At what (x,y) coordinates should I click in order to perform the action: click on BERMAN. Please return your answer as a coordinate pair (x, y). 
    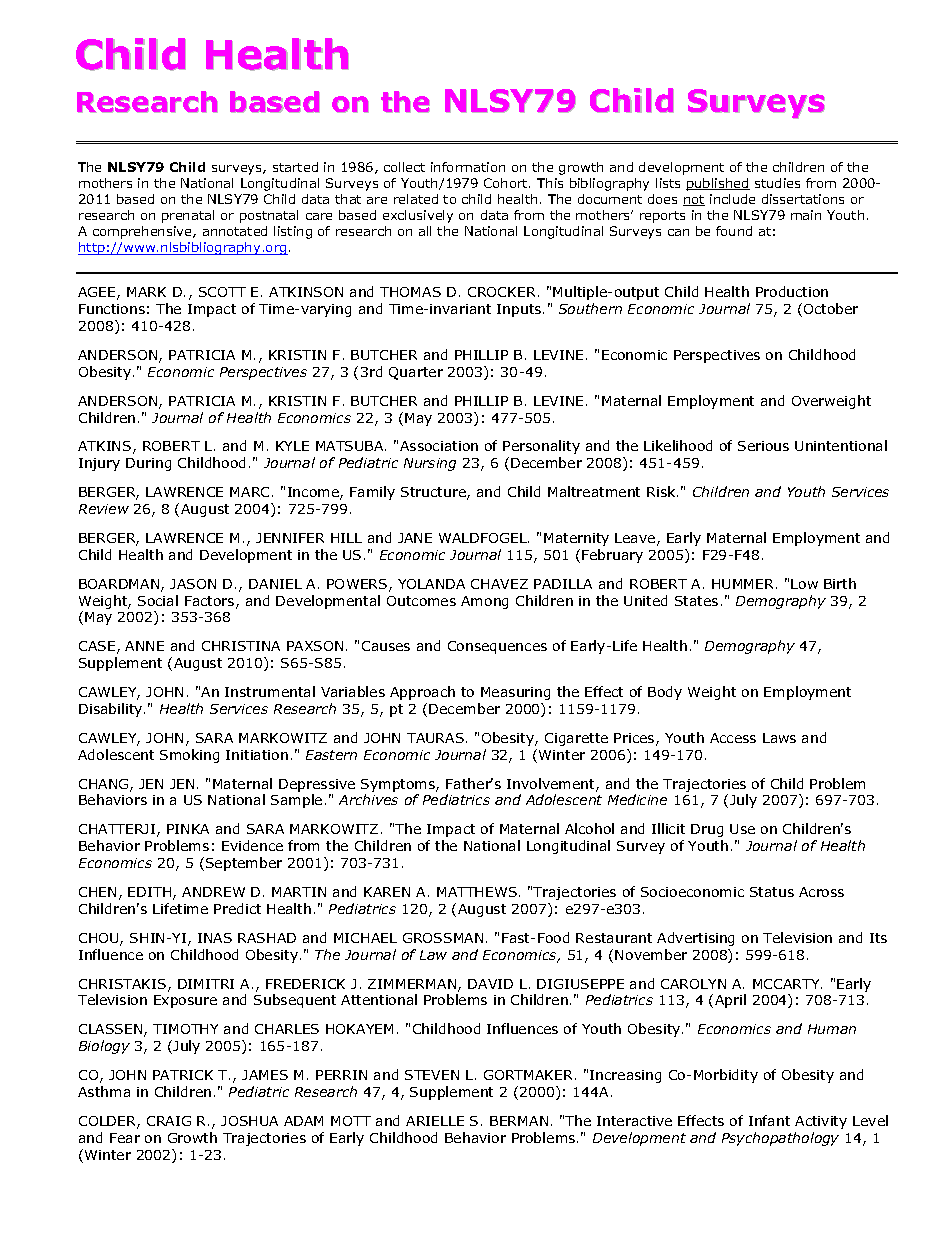
    Looking at the image, I should click on (519, 1121).
